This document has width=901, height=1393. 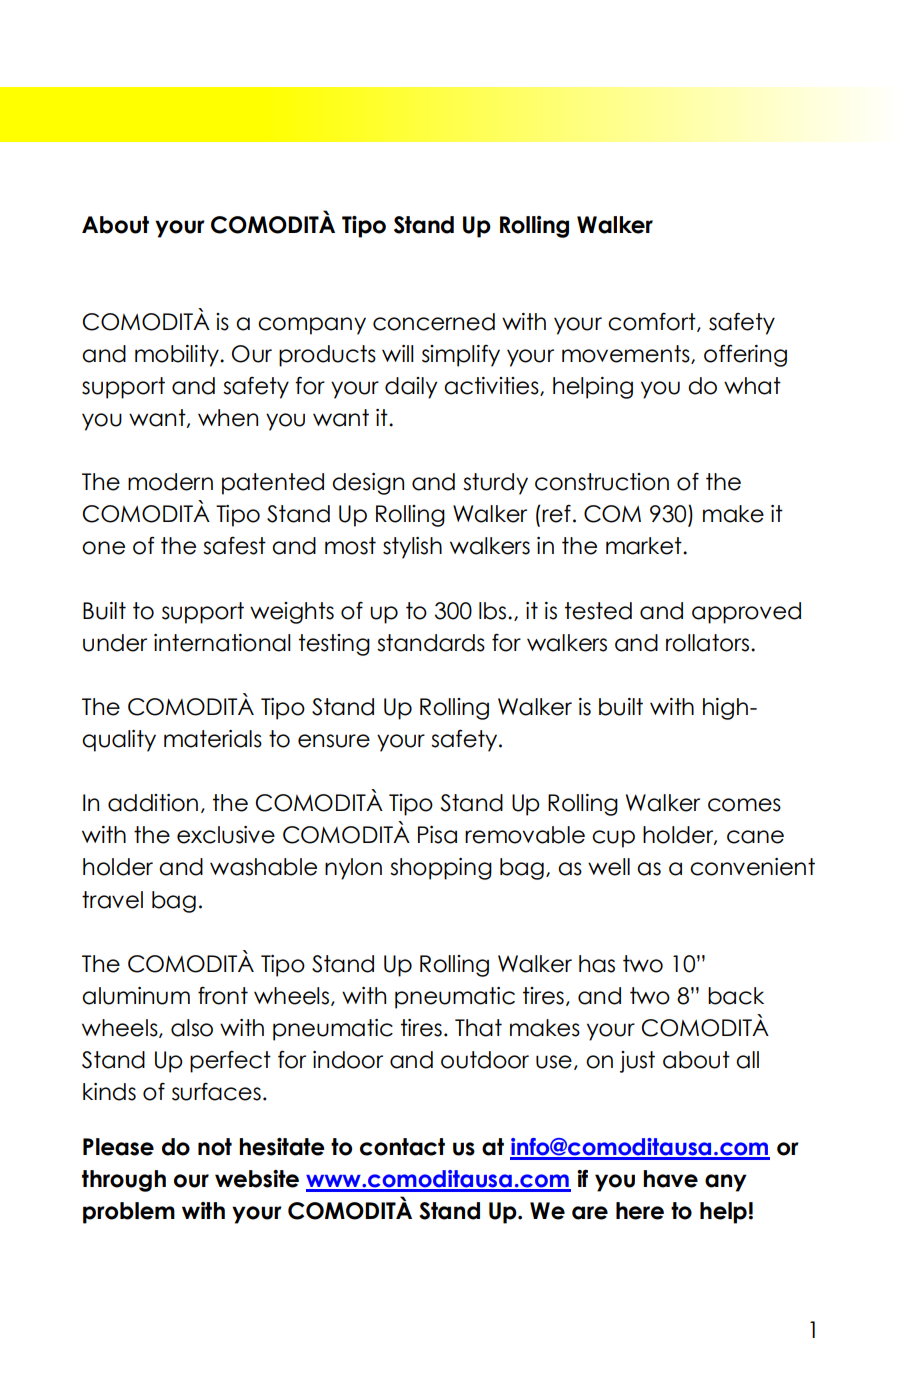 What do you see at coordinates (653, 322) in the document?
I see `comfort` at bounding box center [653, 322].
